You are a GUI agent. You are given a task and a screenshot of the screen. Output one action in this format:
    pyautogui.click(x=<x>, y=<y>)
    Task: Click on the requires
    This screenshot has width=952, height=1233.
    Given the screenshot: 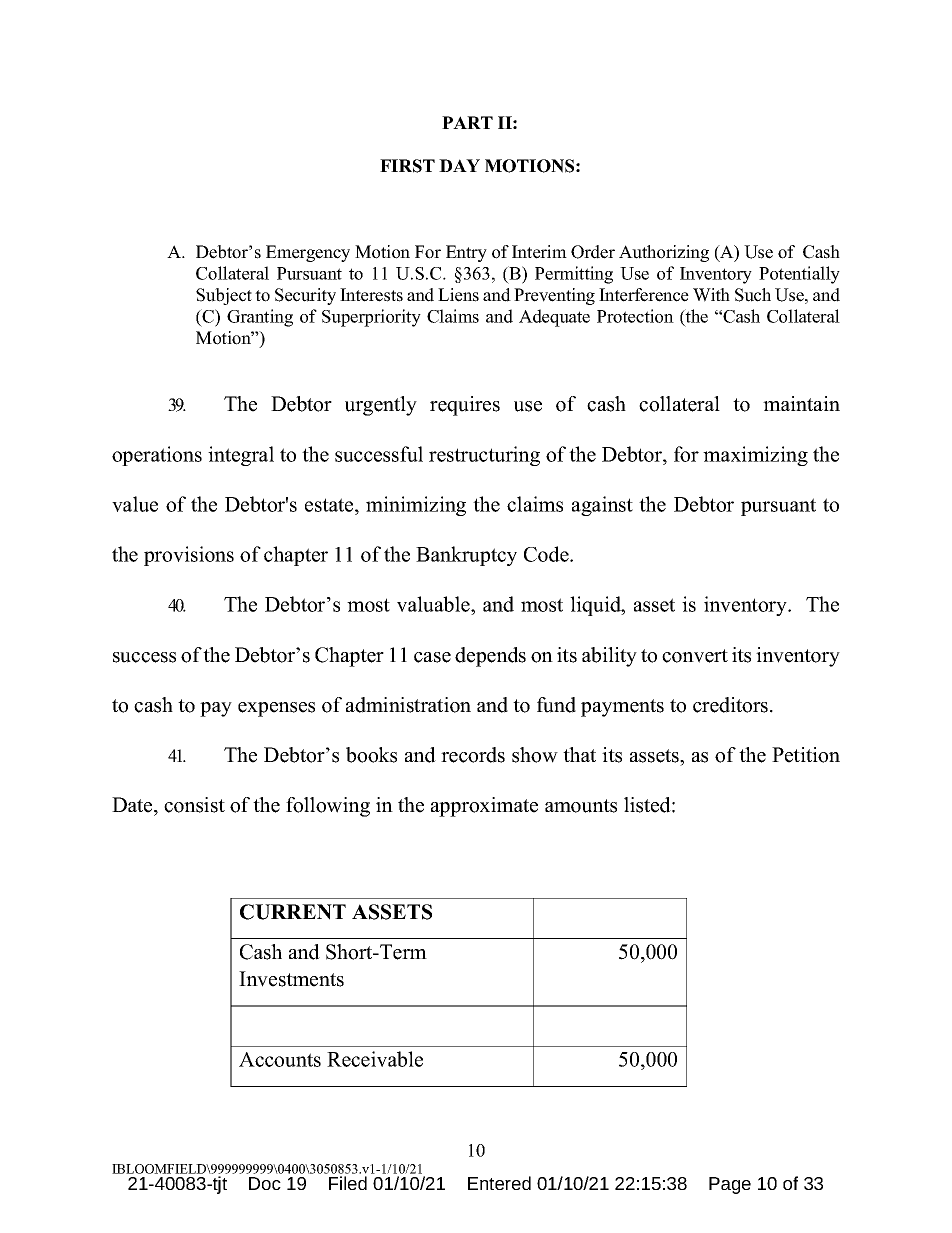 What is the action you would take?
    pyautogui.click(x=465, y=406)
